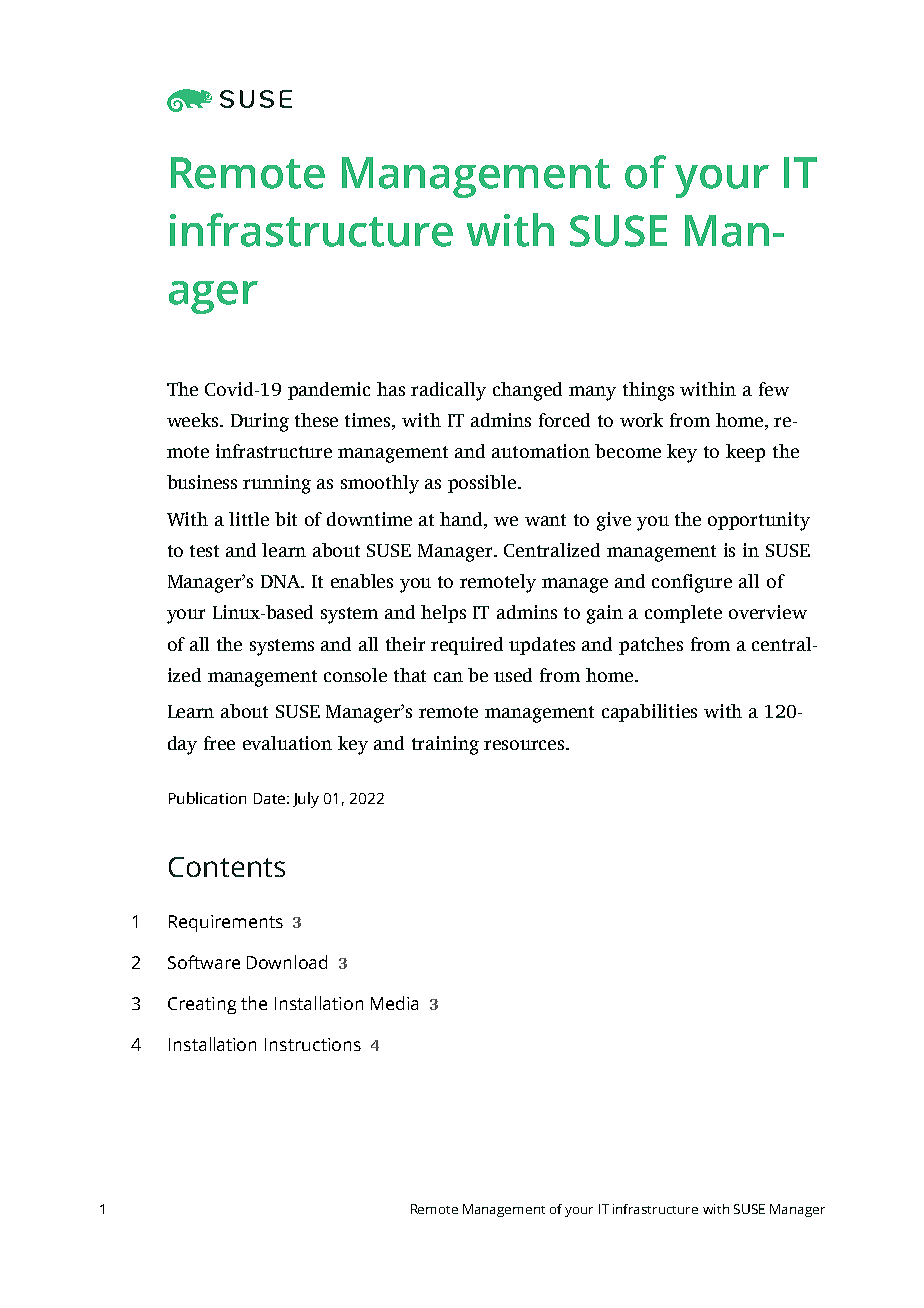 The height and width of the screenshot is (1308, 924). What do you see at coordinates (648, 391) in the screenshot?
I see `things` at bounding box center [648, 391].
